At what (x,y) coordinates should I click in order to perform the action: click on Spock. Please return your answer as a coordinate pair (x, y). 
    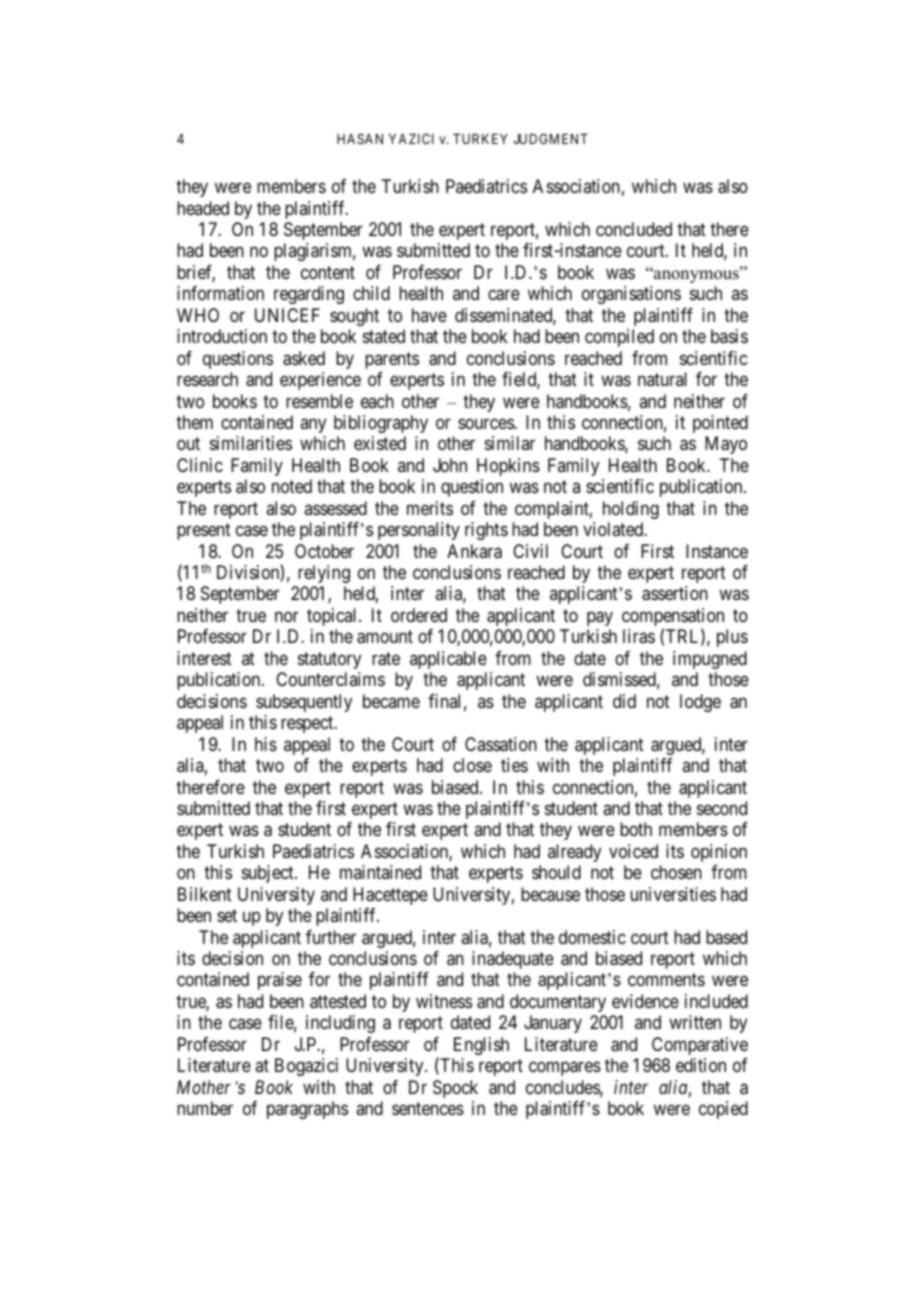
    Looking at the image, I should click on (455, 1089).
